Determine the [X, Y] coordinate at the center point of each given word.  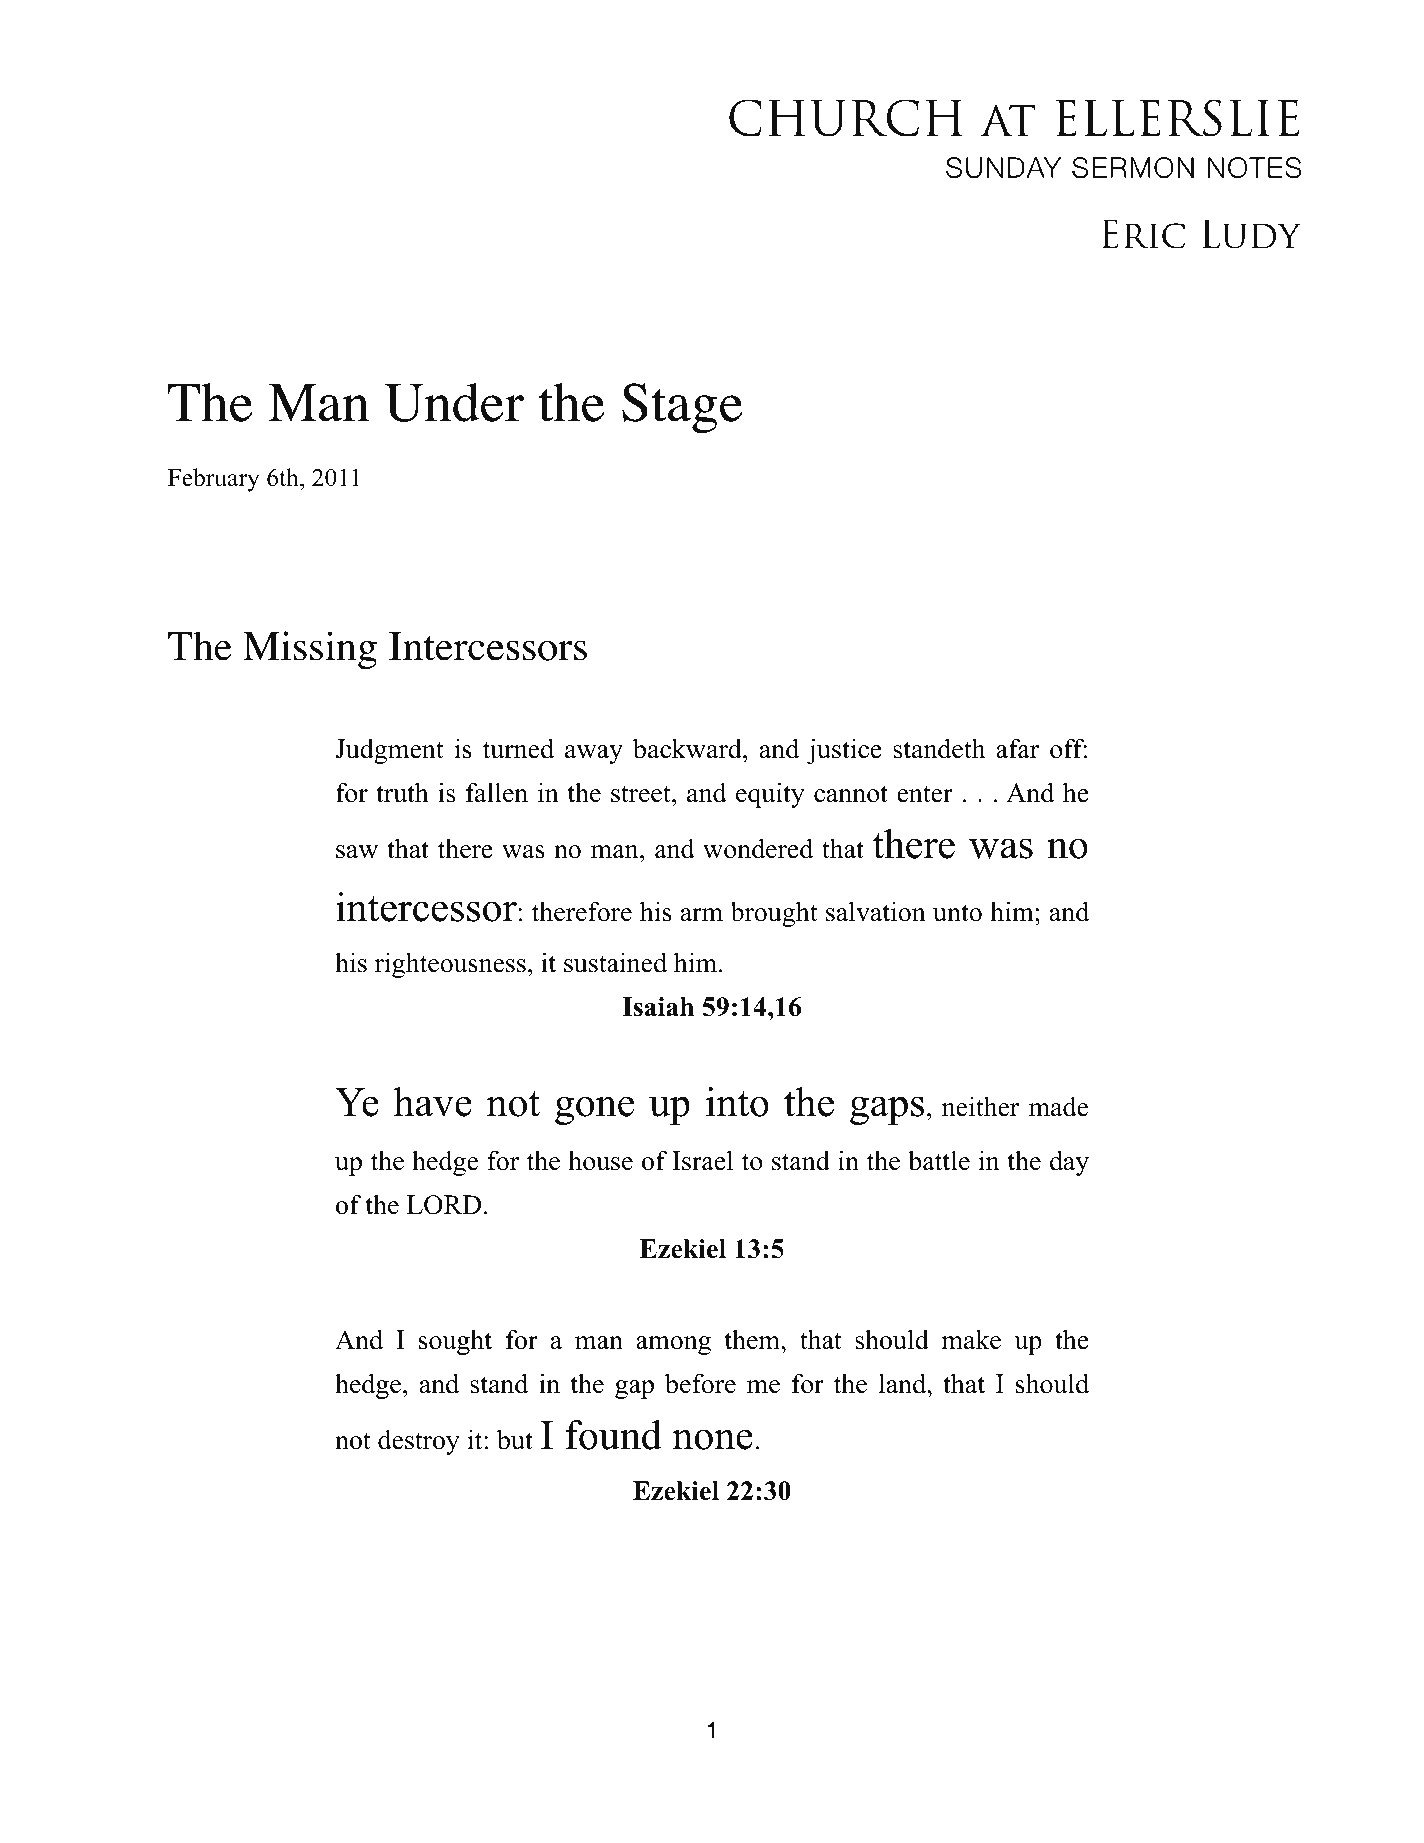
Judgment [389, 751]
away [594, 754]
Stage [682, 408]
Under [454, 402]
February [214, 480]
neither [980, 1106]
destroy [419, 1442]
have [433, 1102]
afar [1017, 748]
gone [594, 1110]
